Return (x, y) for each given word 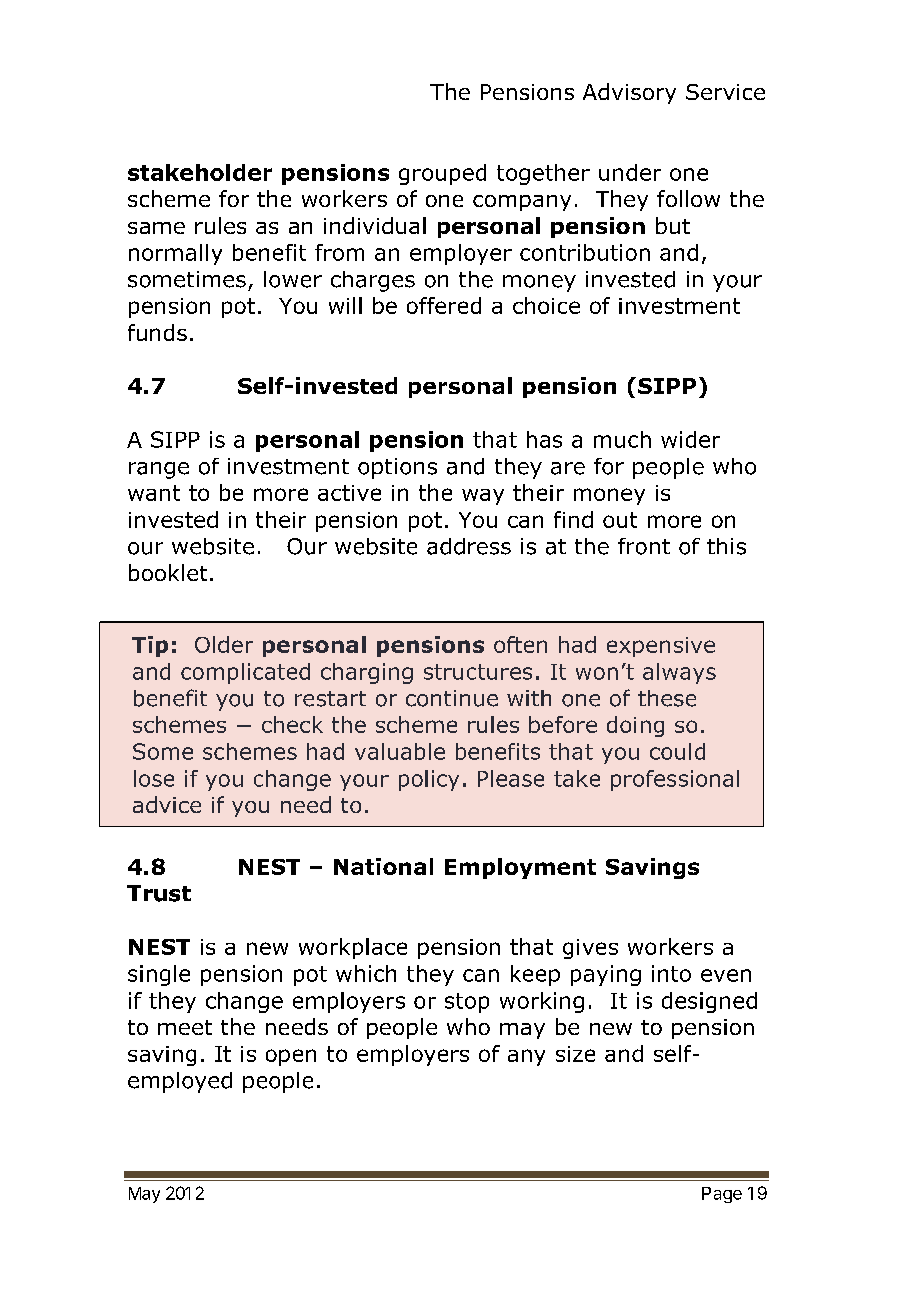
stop (467, 1003)
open (291, 1057)
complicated (245, 673)
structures (478, 672)
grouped (442, 174)
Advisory (629, 93)
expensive (661, 647)
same (156, 228)
